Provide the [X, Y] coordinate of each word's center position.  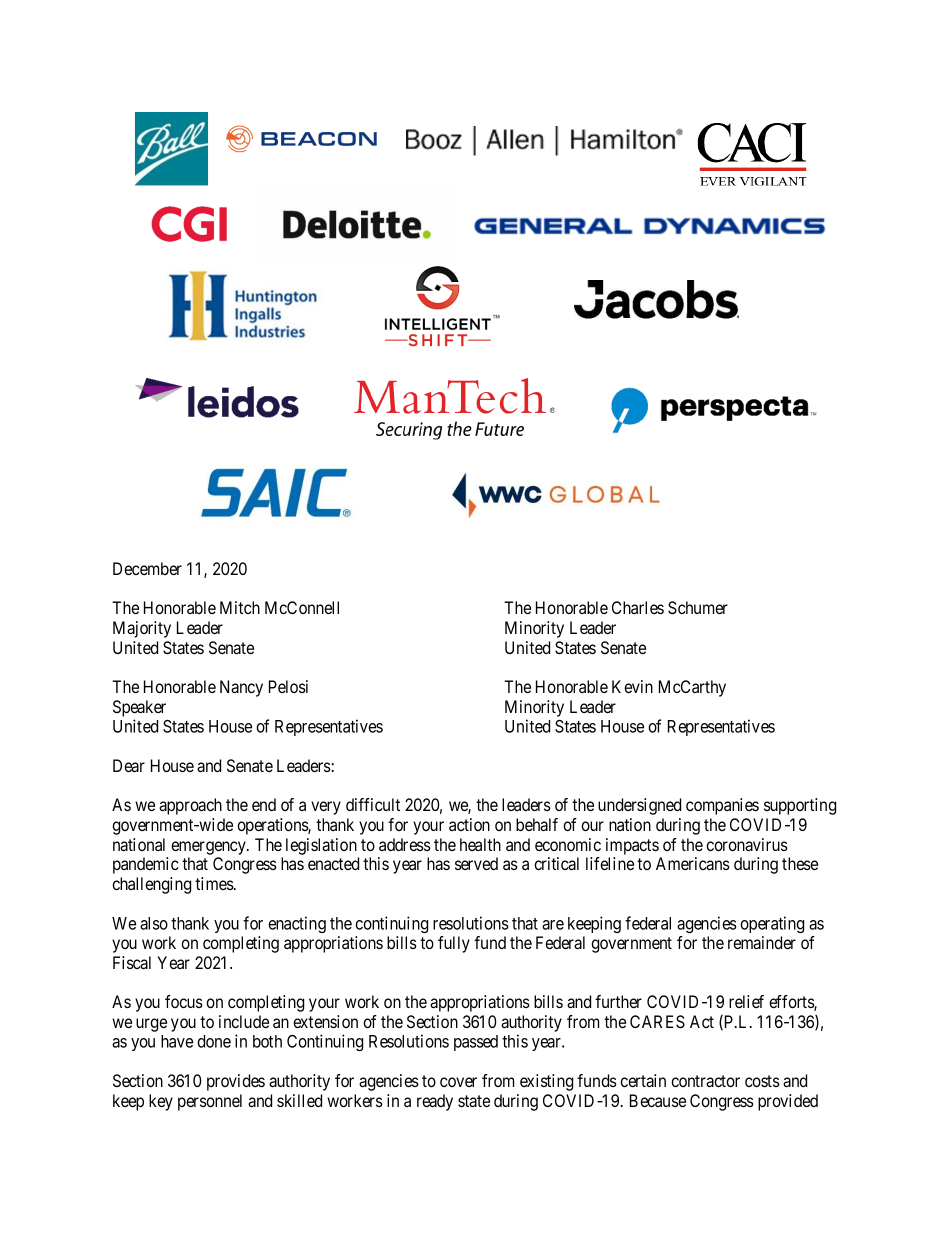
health [480, 844]
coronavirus [747, 844]
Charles [638, 607]
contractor [705, 1081]
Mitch [240, 607]
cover [458, 1082]
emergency [209, 848]
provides [236, 1082]
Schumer [698, 608]
